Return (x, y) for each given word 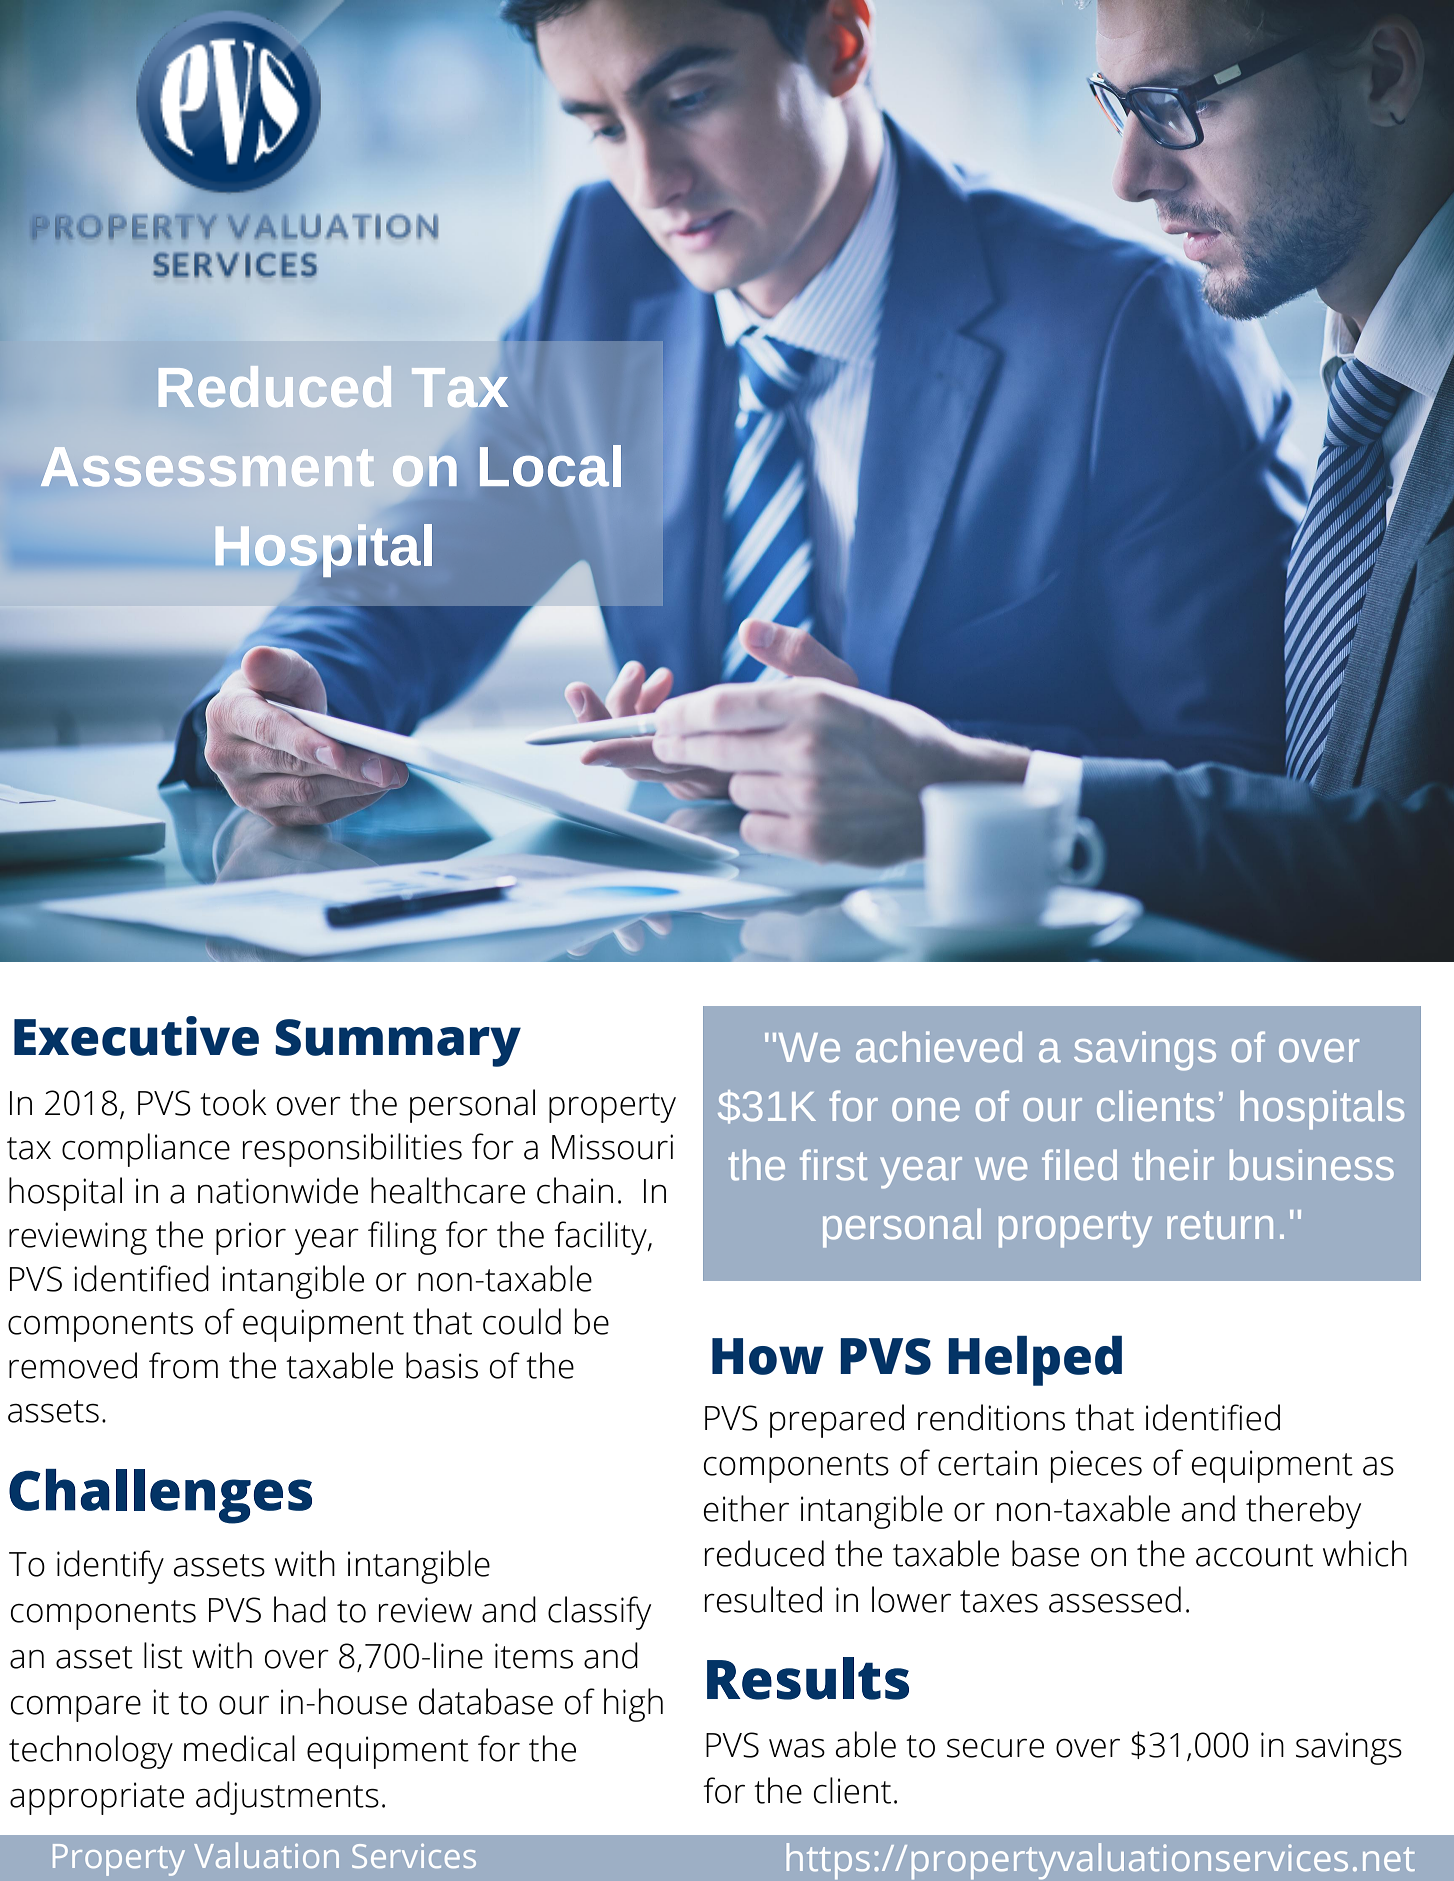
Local (550, 466)
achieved (939, 1047)
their (1173, 1165)
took (233, 1102)
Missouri (612, 1147)
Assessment (207, 466)
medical (239, 1748)
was (797, 1748)
